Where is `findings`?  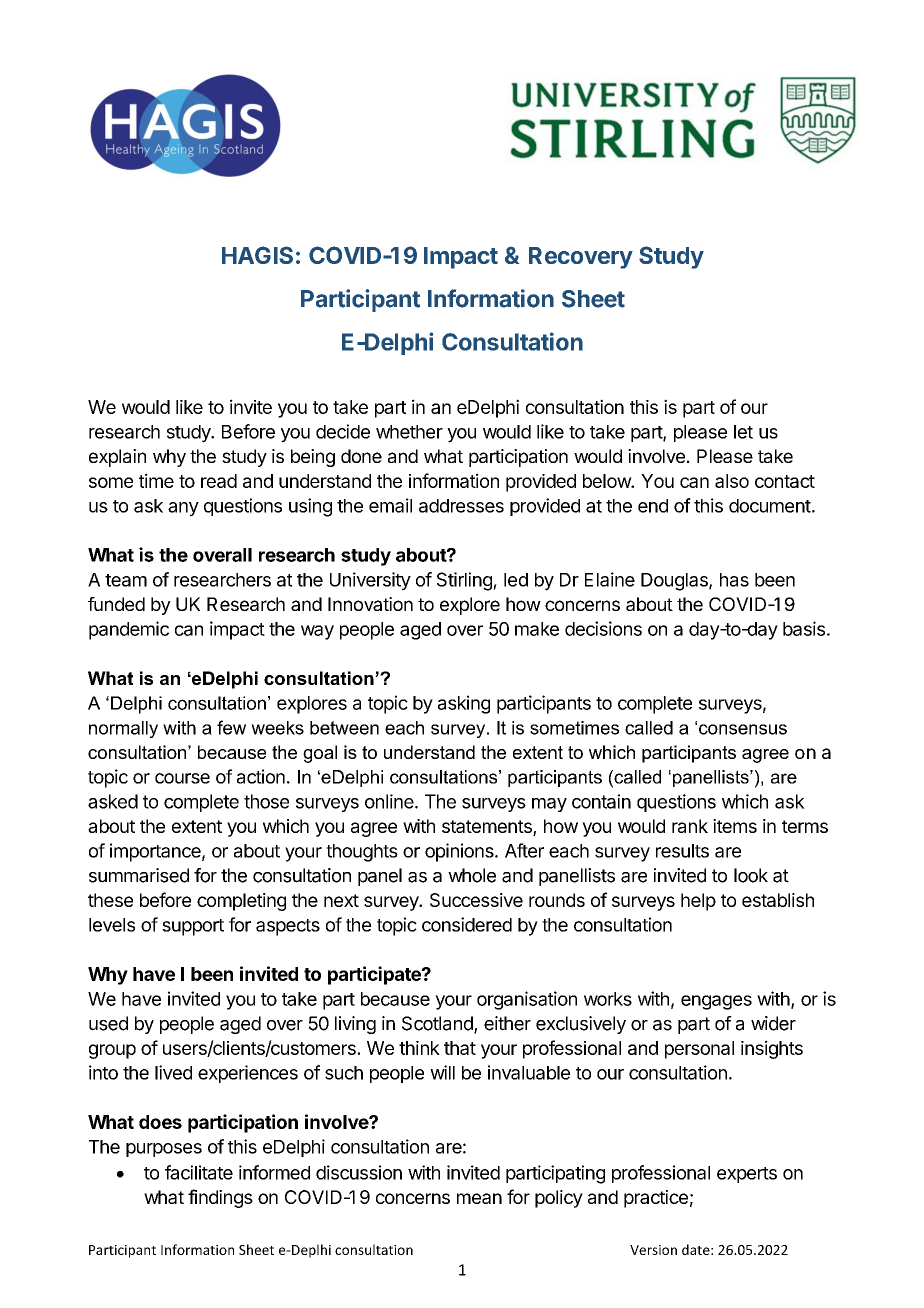 findings is located at coordinates (220, 1198).
